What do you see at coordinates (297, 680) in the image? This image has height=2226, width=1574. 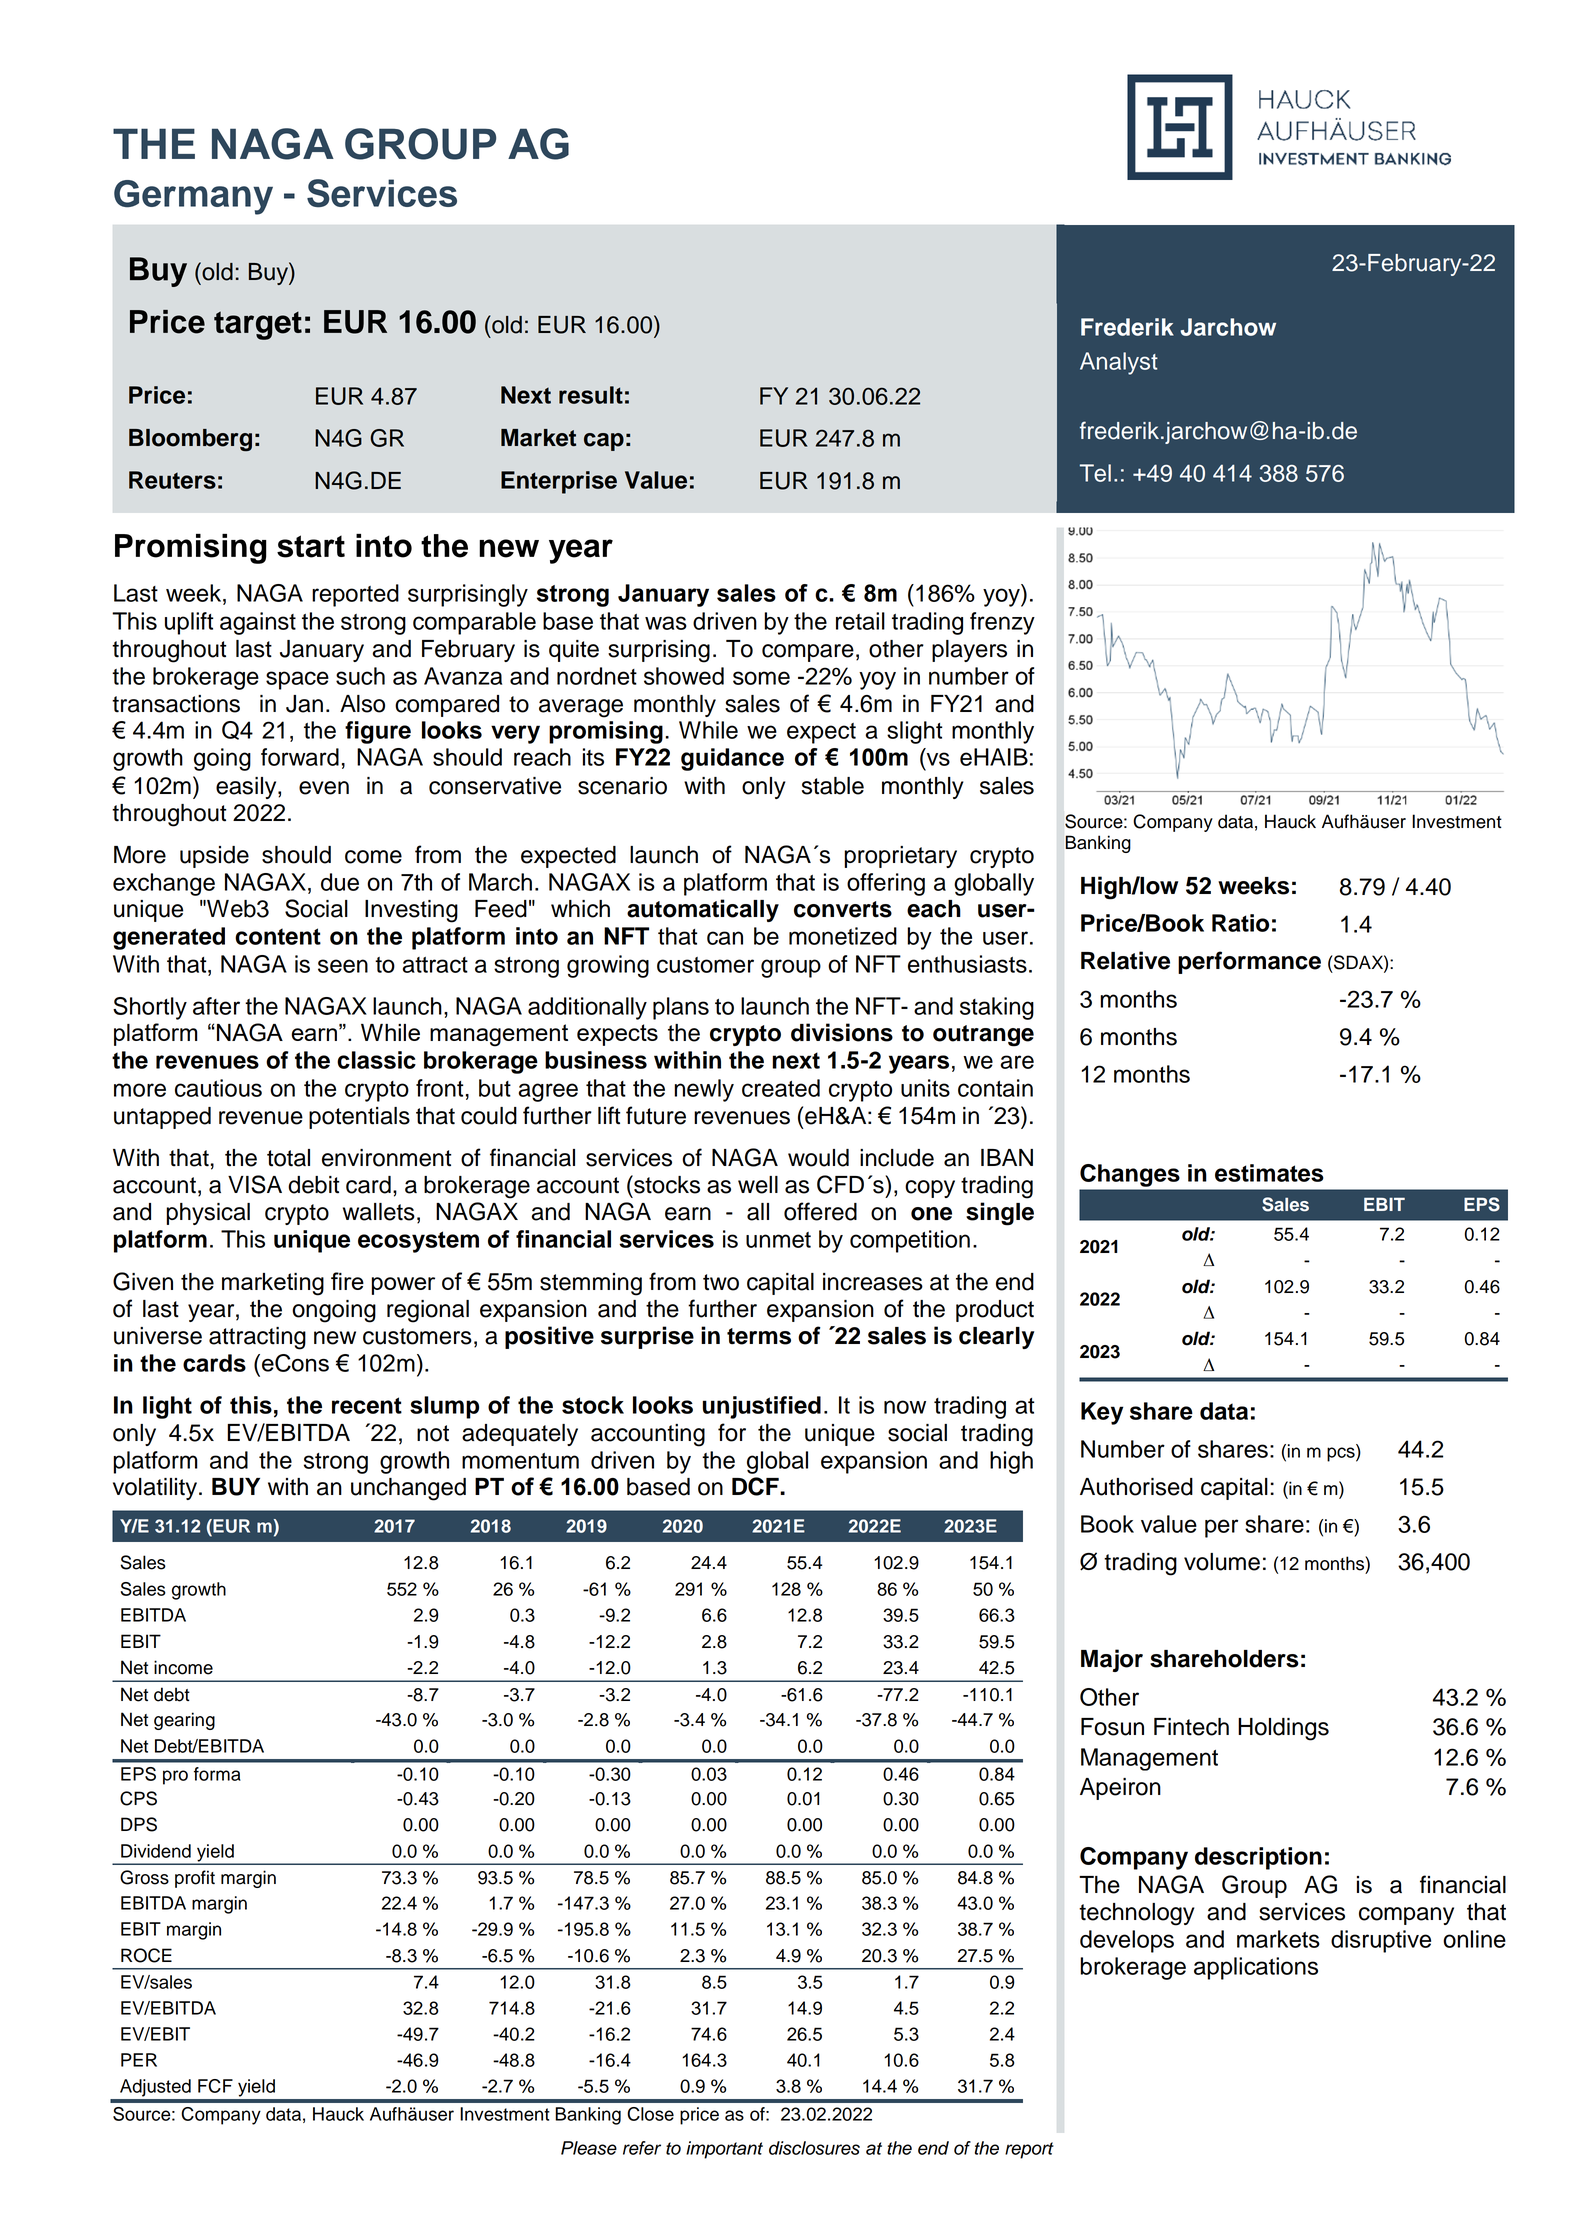 I see `space` at bounding box center [297, 680].
